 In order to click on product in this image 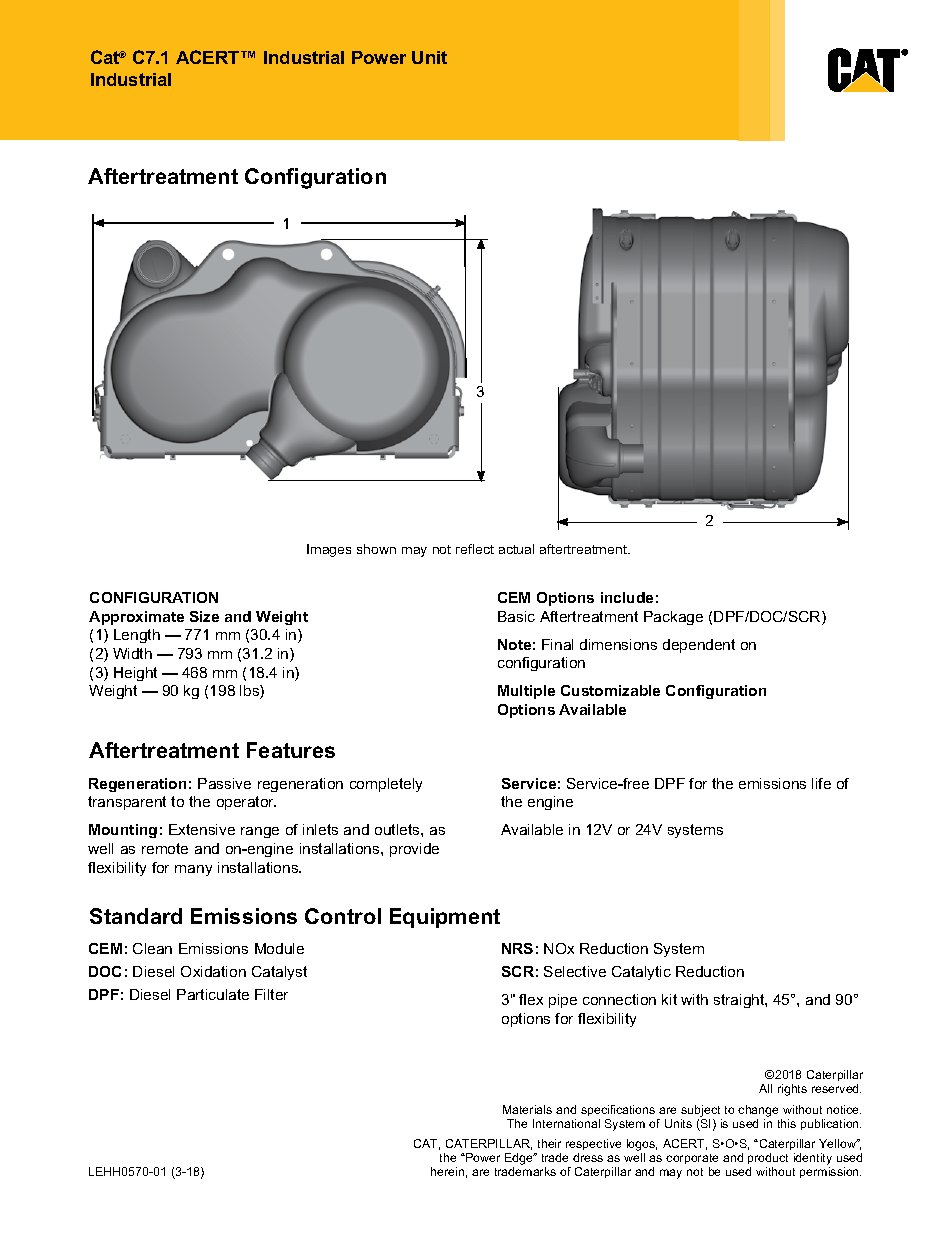, I will do `click(768, 1158)`.
